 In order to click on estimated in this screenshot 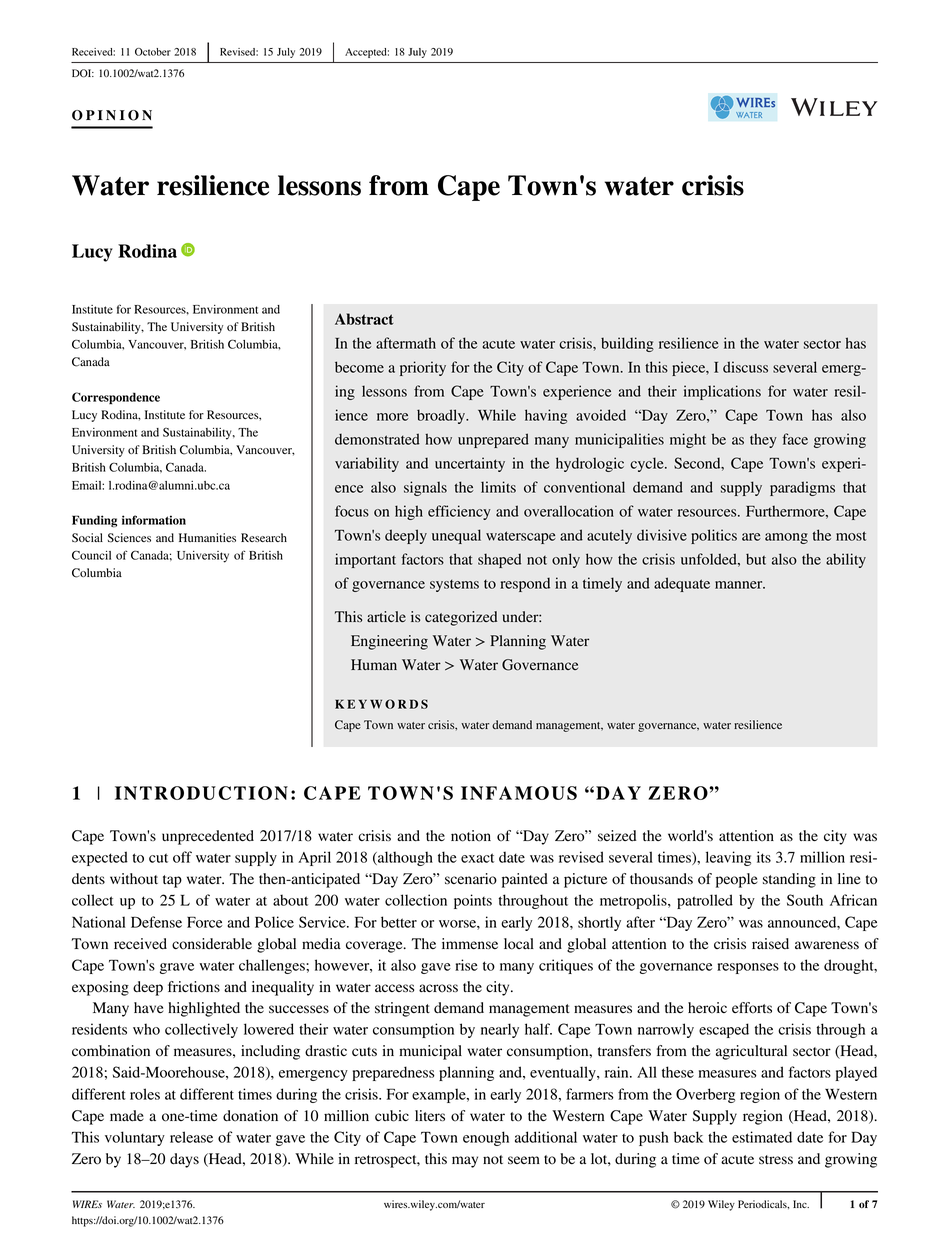, I will do `click(762, 1137)`.
